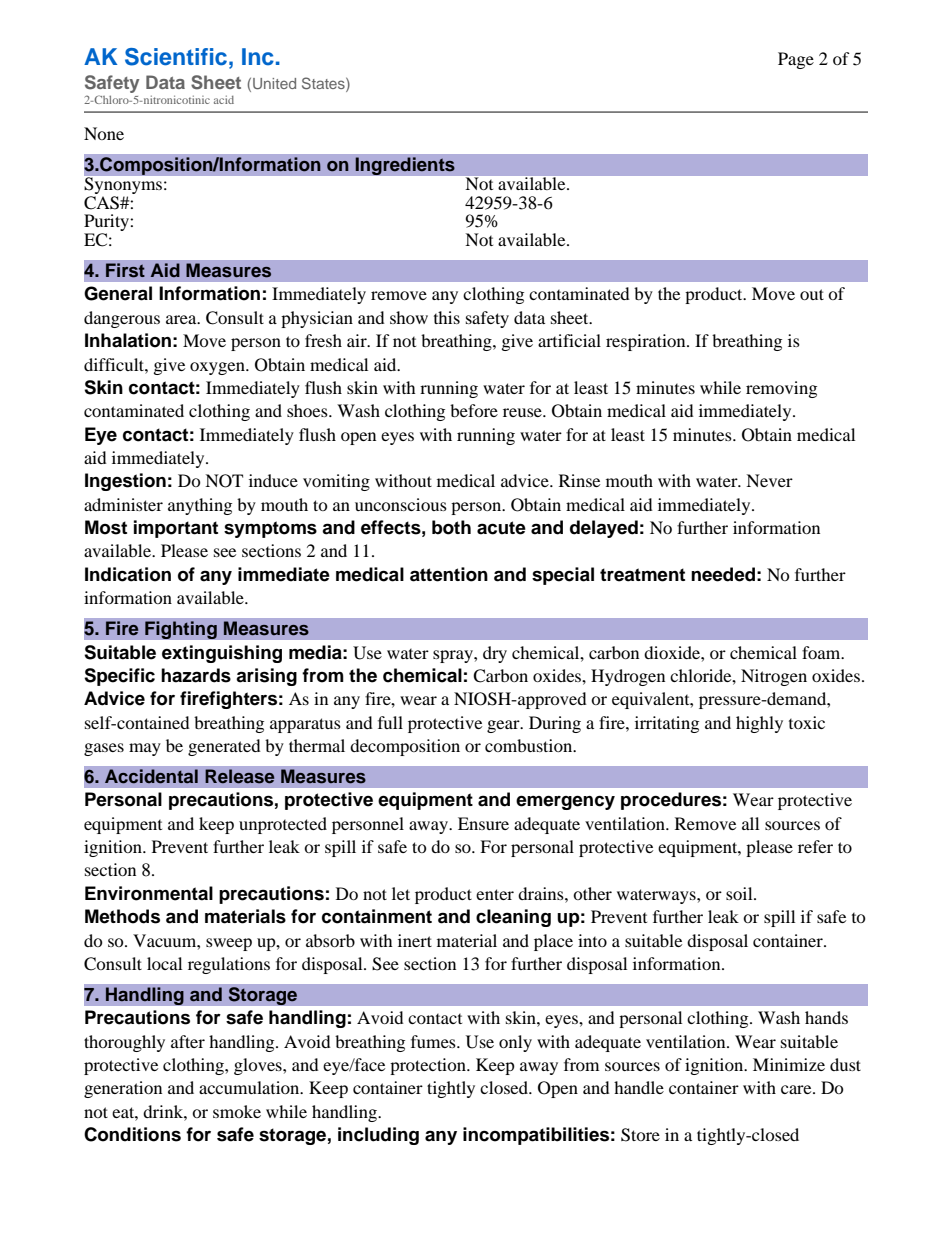 The height and width of the document is (1233, 952). Describe the element at coordinates (237, 1111) in the document. I see `smoke` at that location.
